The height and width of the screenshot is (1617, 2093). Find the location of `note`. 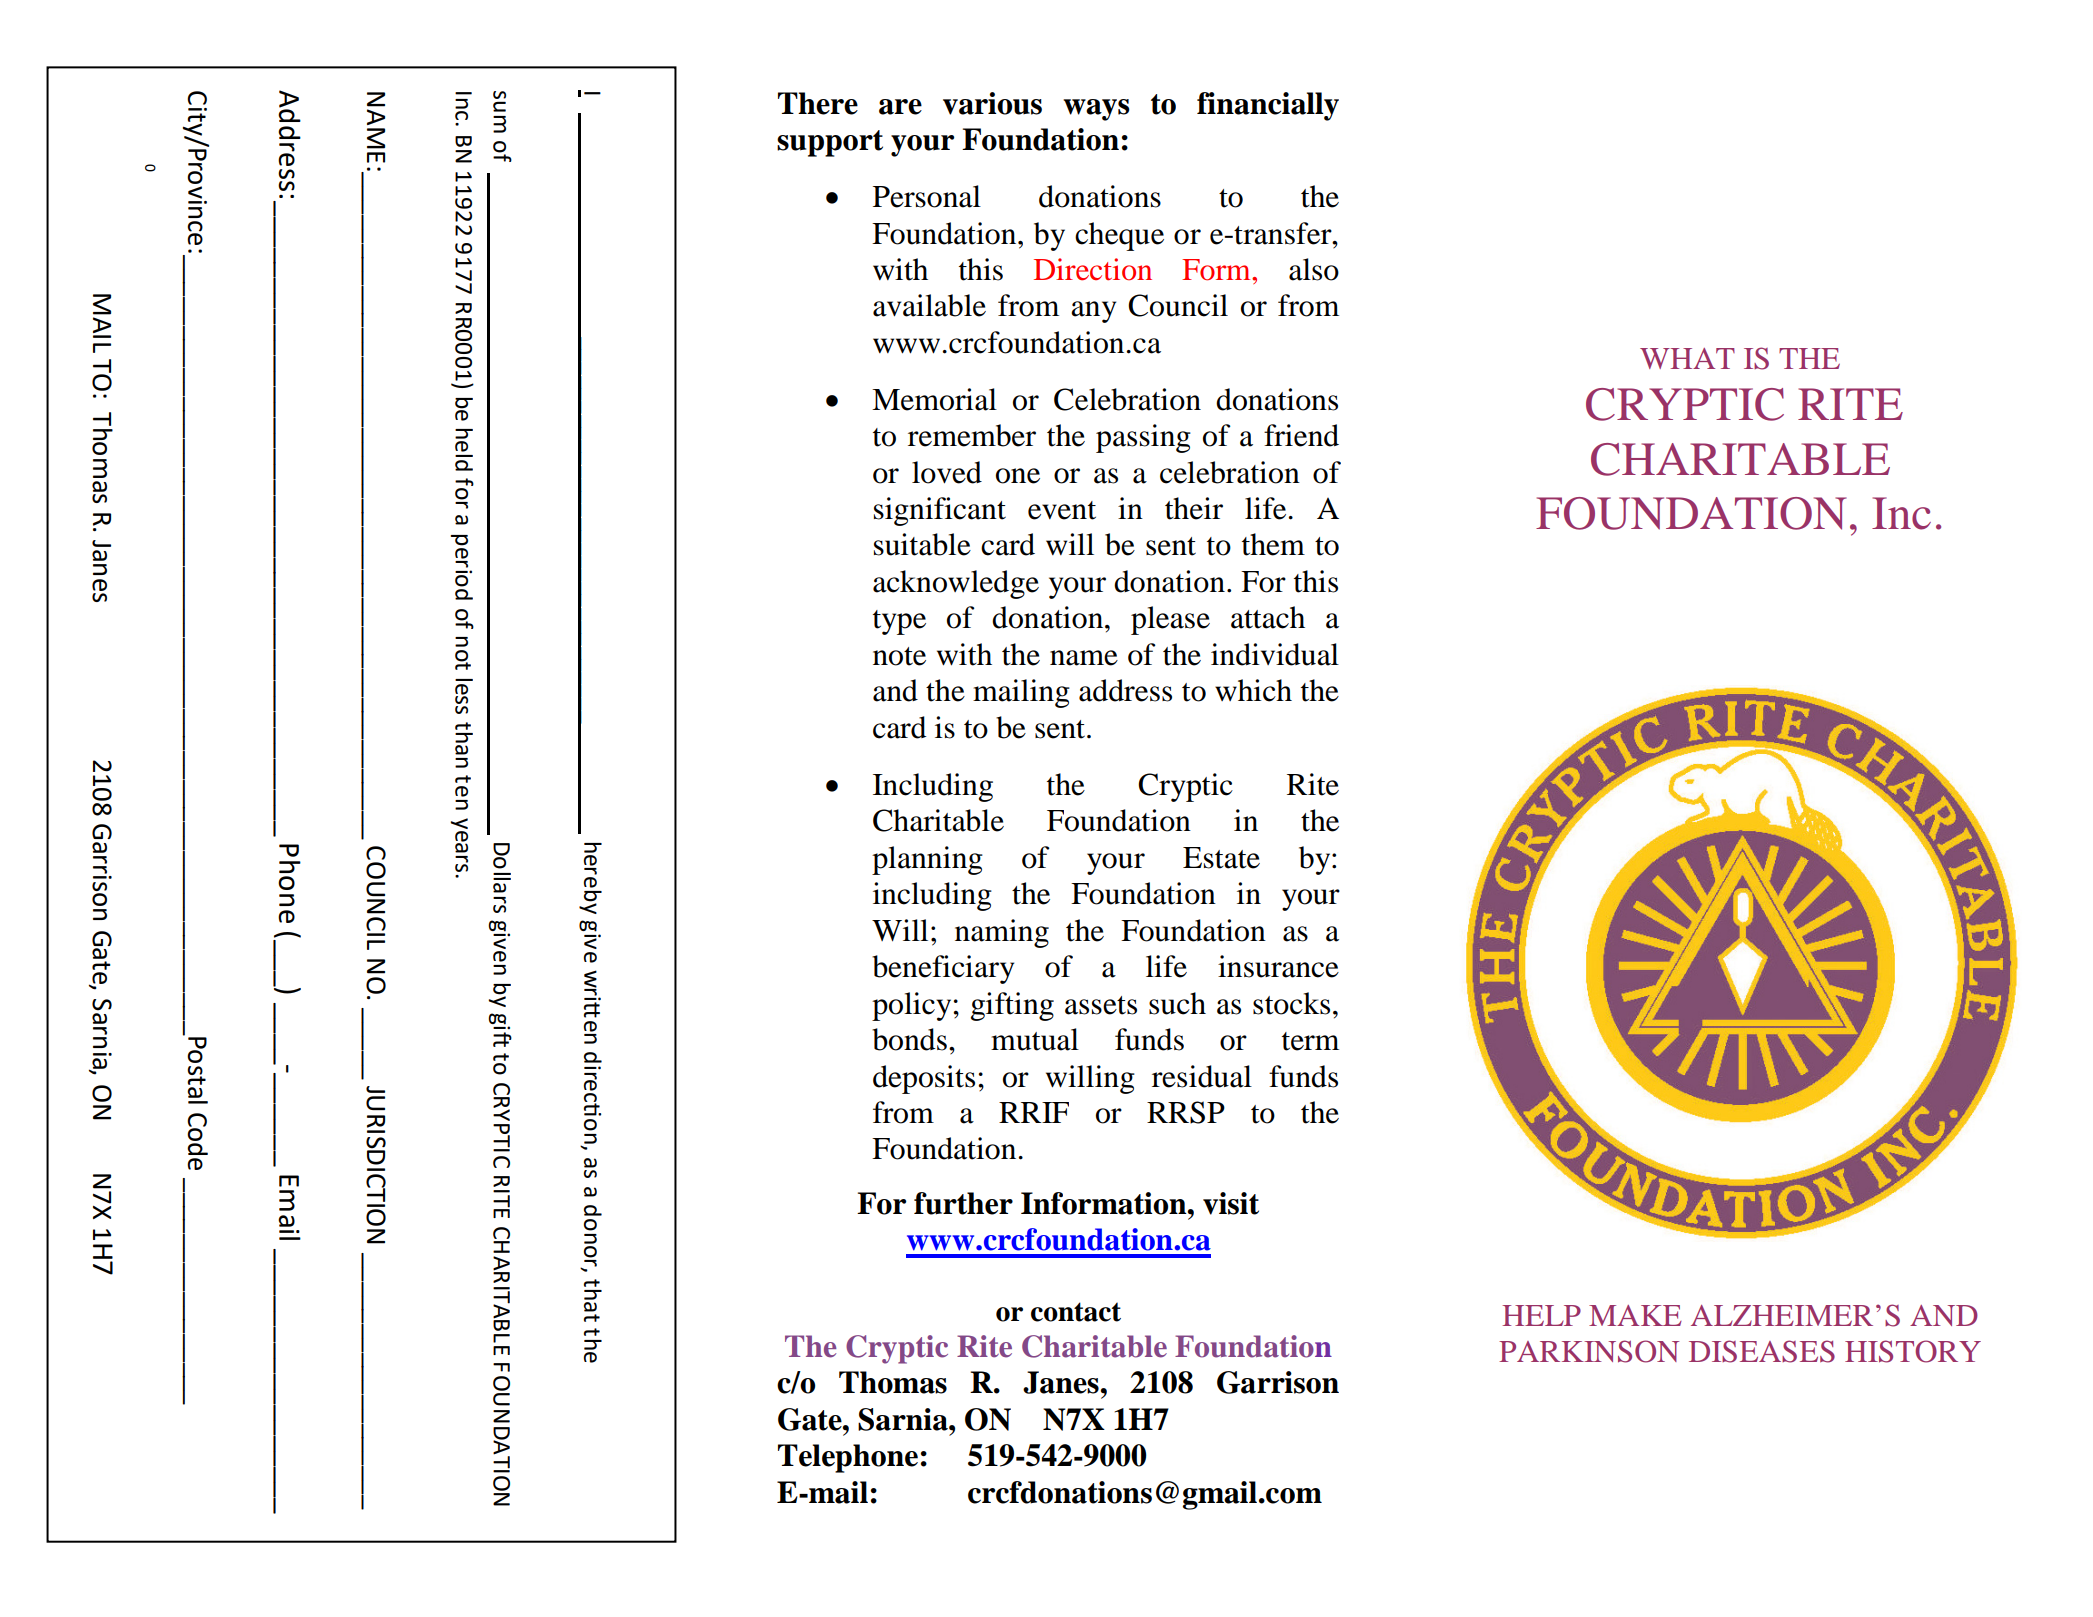

note is located at coordinates (899, 656).
